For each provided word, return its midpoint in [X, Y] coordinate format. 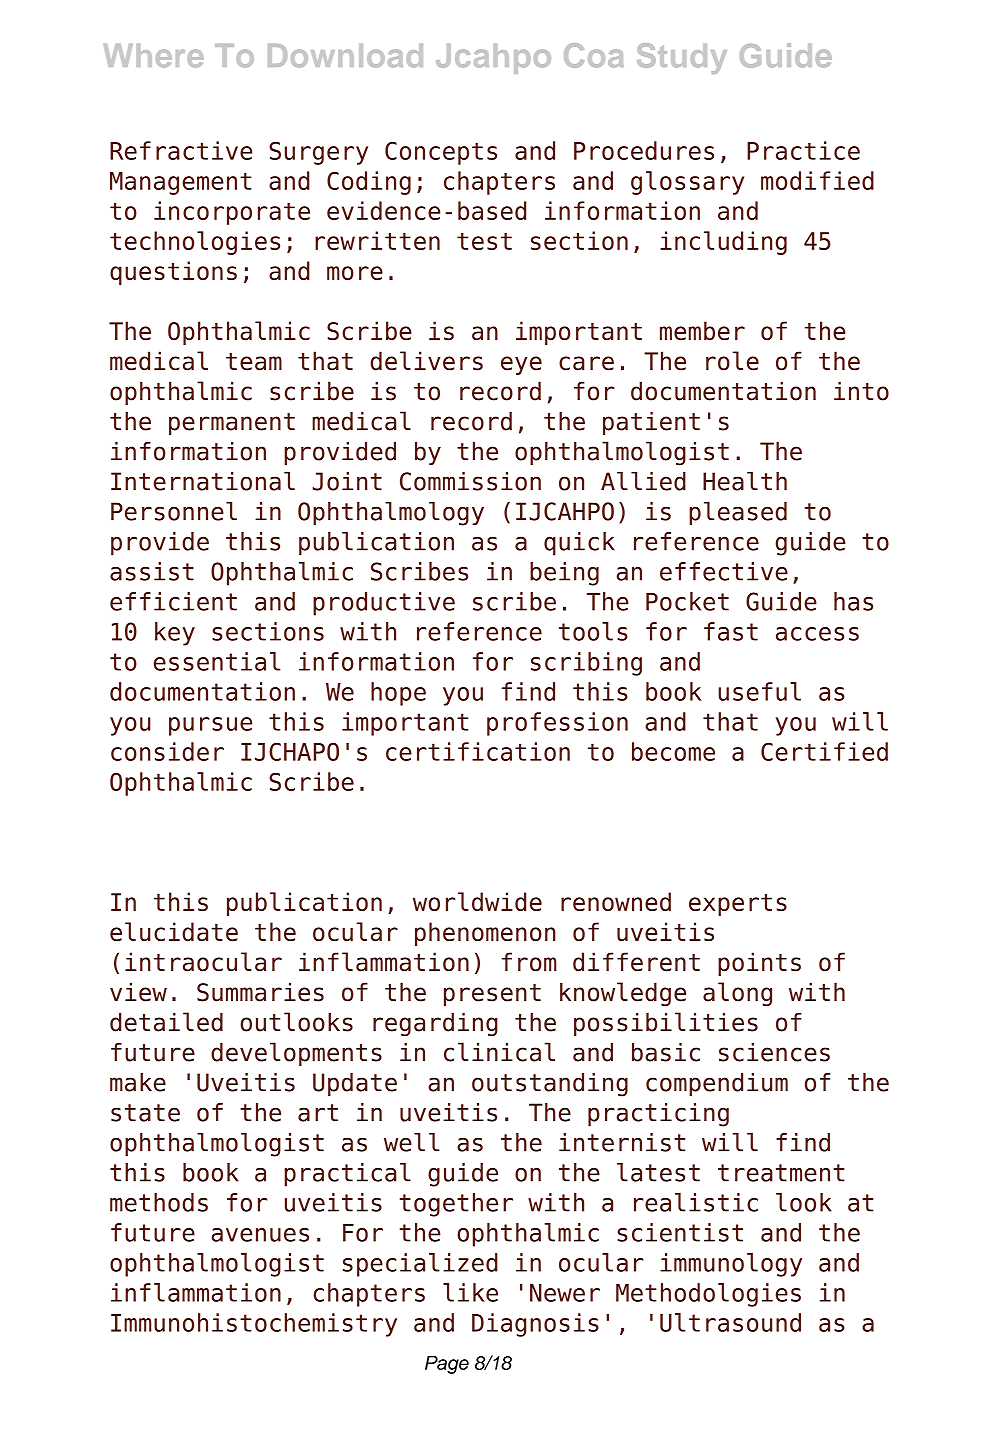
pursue [210, 726]
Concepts [441, 153]
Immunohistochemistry [254, 1325]
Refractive [181, 150]
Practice [803, 150]
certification [478, 751]
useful [759, 691]
